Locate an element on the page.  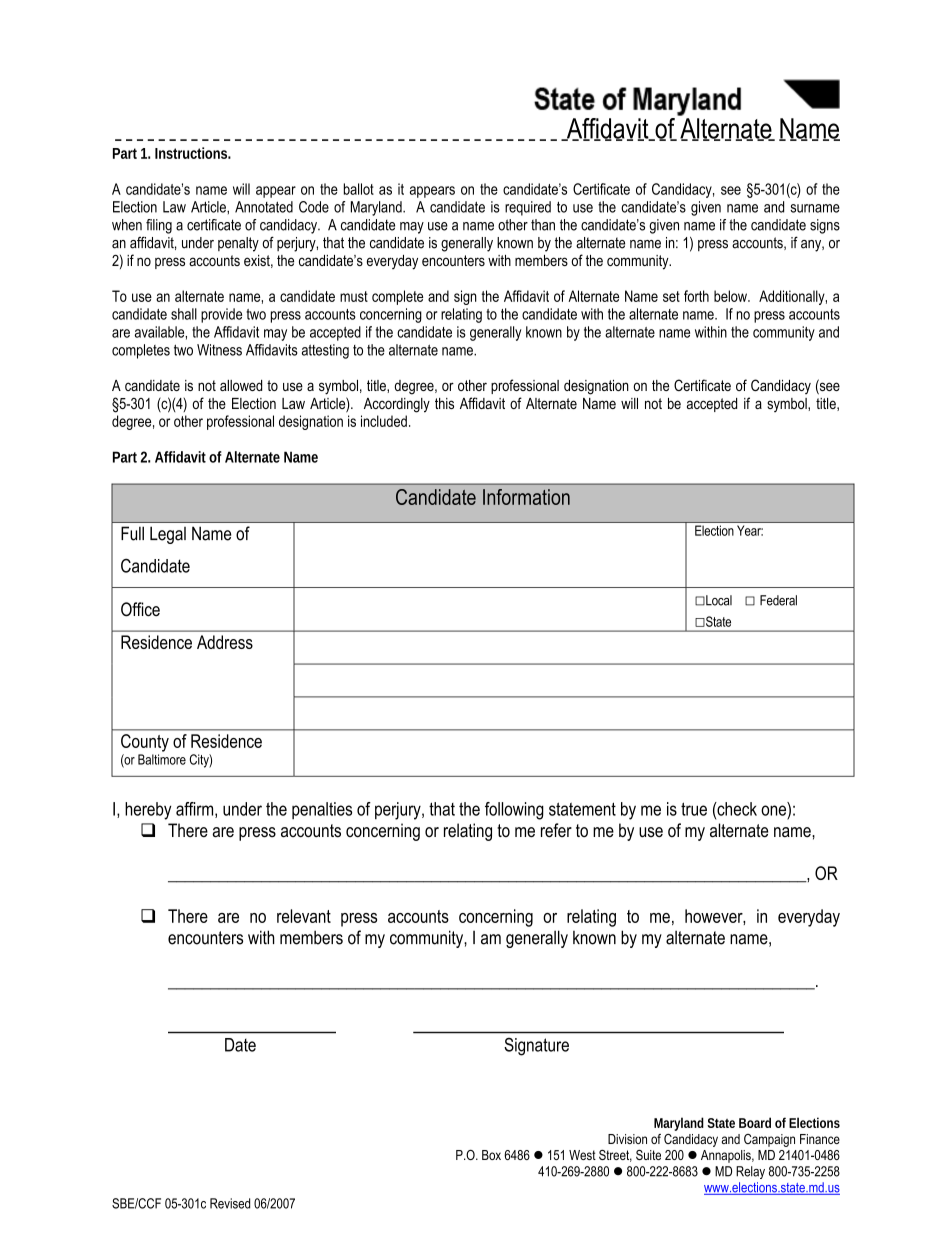
Federal is located at coordinates (778, 600).
